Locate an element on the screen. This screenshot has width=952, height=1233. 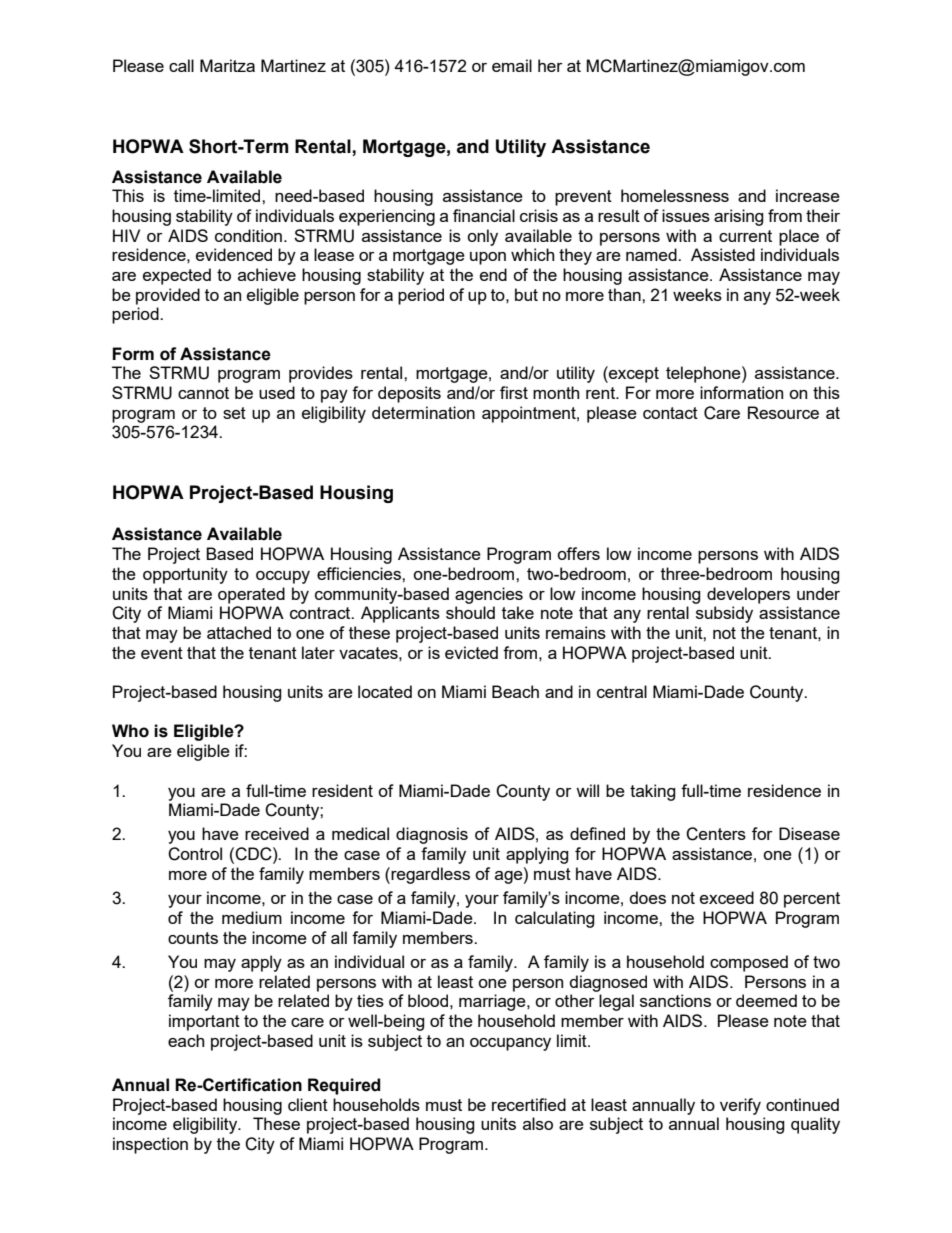
operated is located at coordinates (251, 595).
